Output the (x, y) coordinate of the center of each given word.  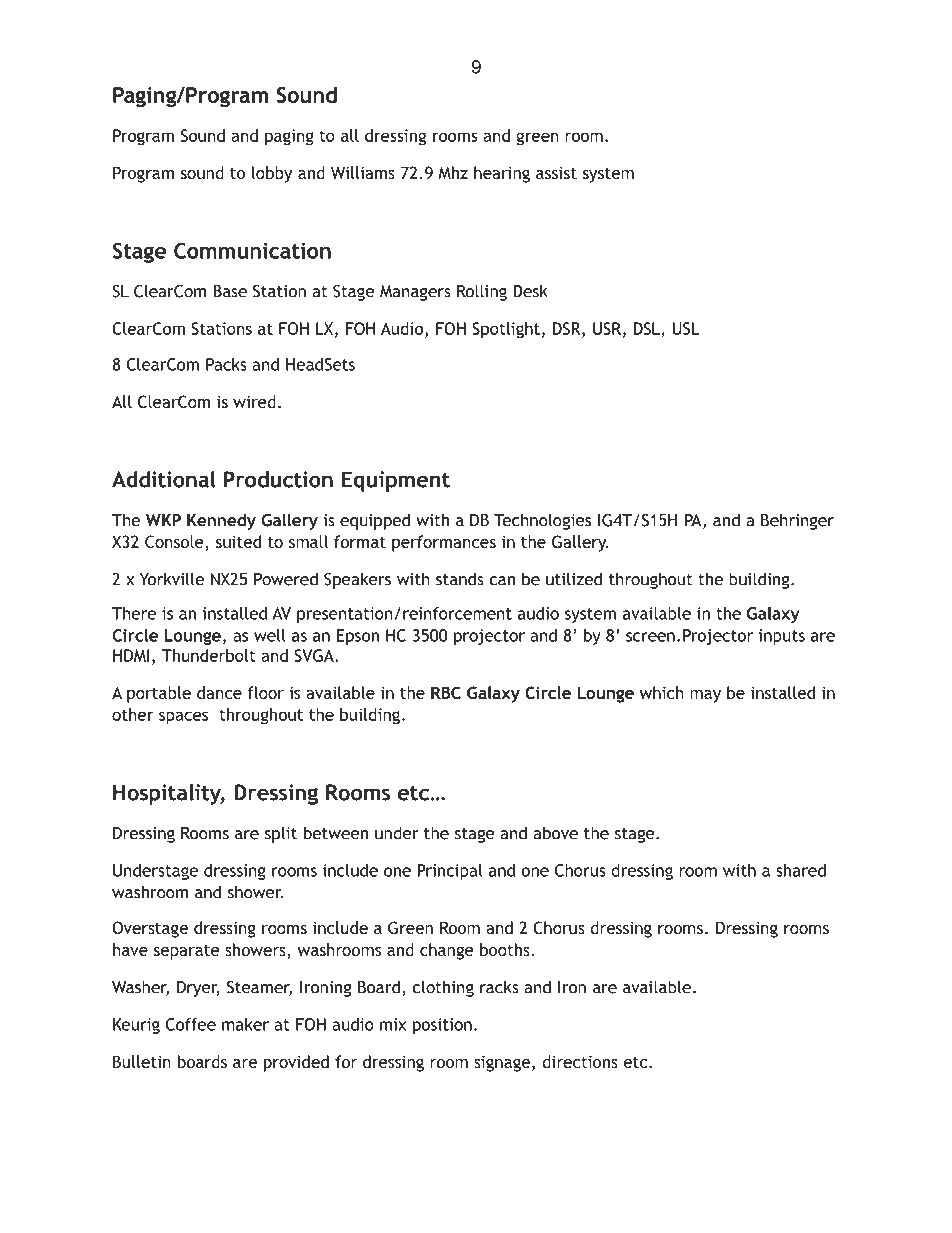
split (281, 834)
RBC (446, 692)
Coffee (191, 1024)
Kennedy (221, 521)
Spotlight (506, 330)
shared (801, 870)
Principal (450, 872)
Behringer (797, 521)
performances (444, 543)
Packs (226, 364)
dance (219, 692)
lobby (272, 174)
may (705, 696)
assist (556, 172)
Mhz (453, 172)
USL (685, 328)
